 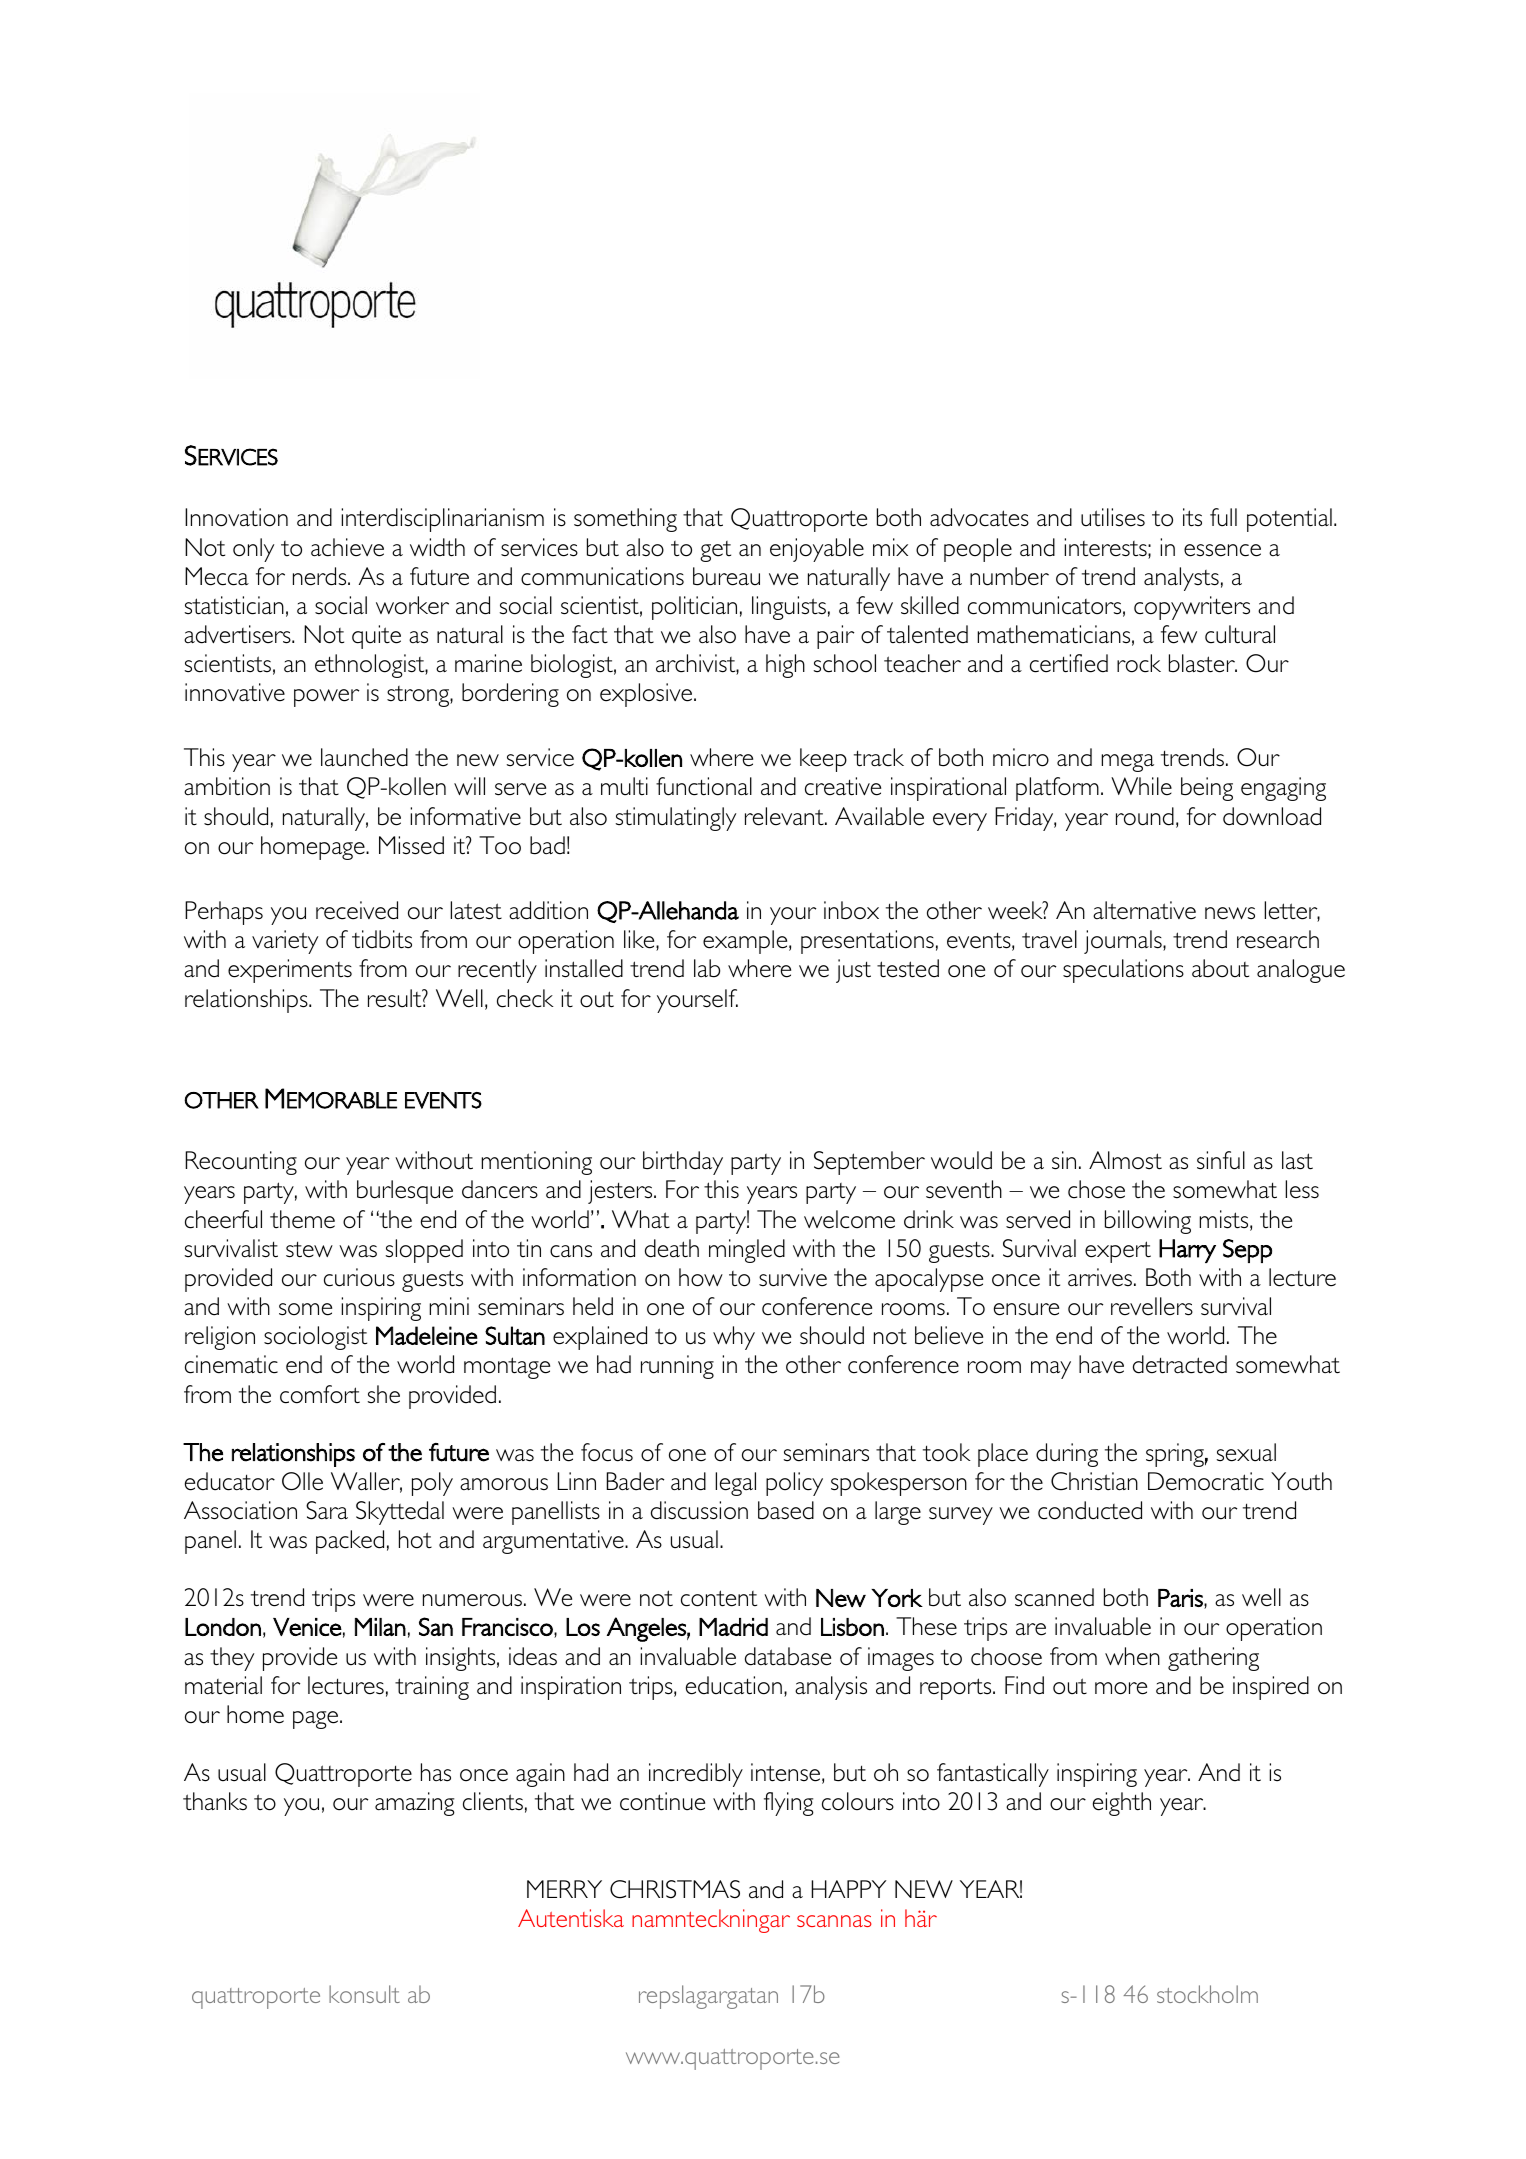 What do you see at coordinates (719, 1598) in the screenshot?
I see `content` at bounding box center [719, 1598].
